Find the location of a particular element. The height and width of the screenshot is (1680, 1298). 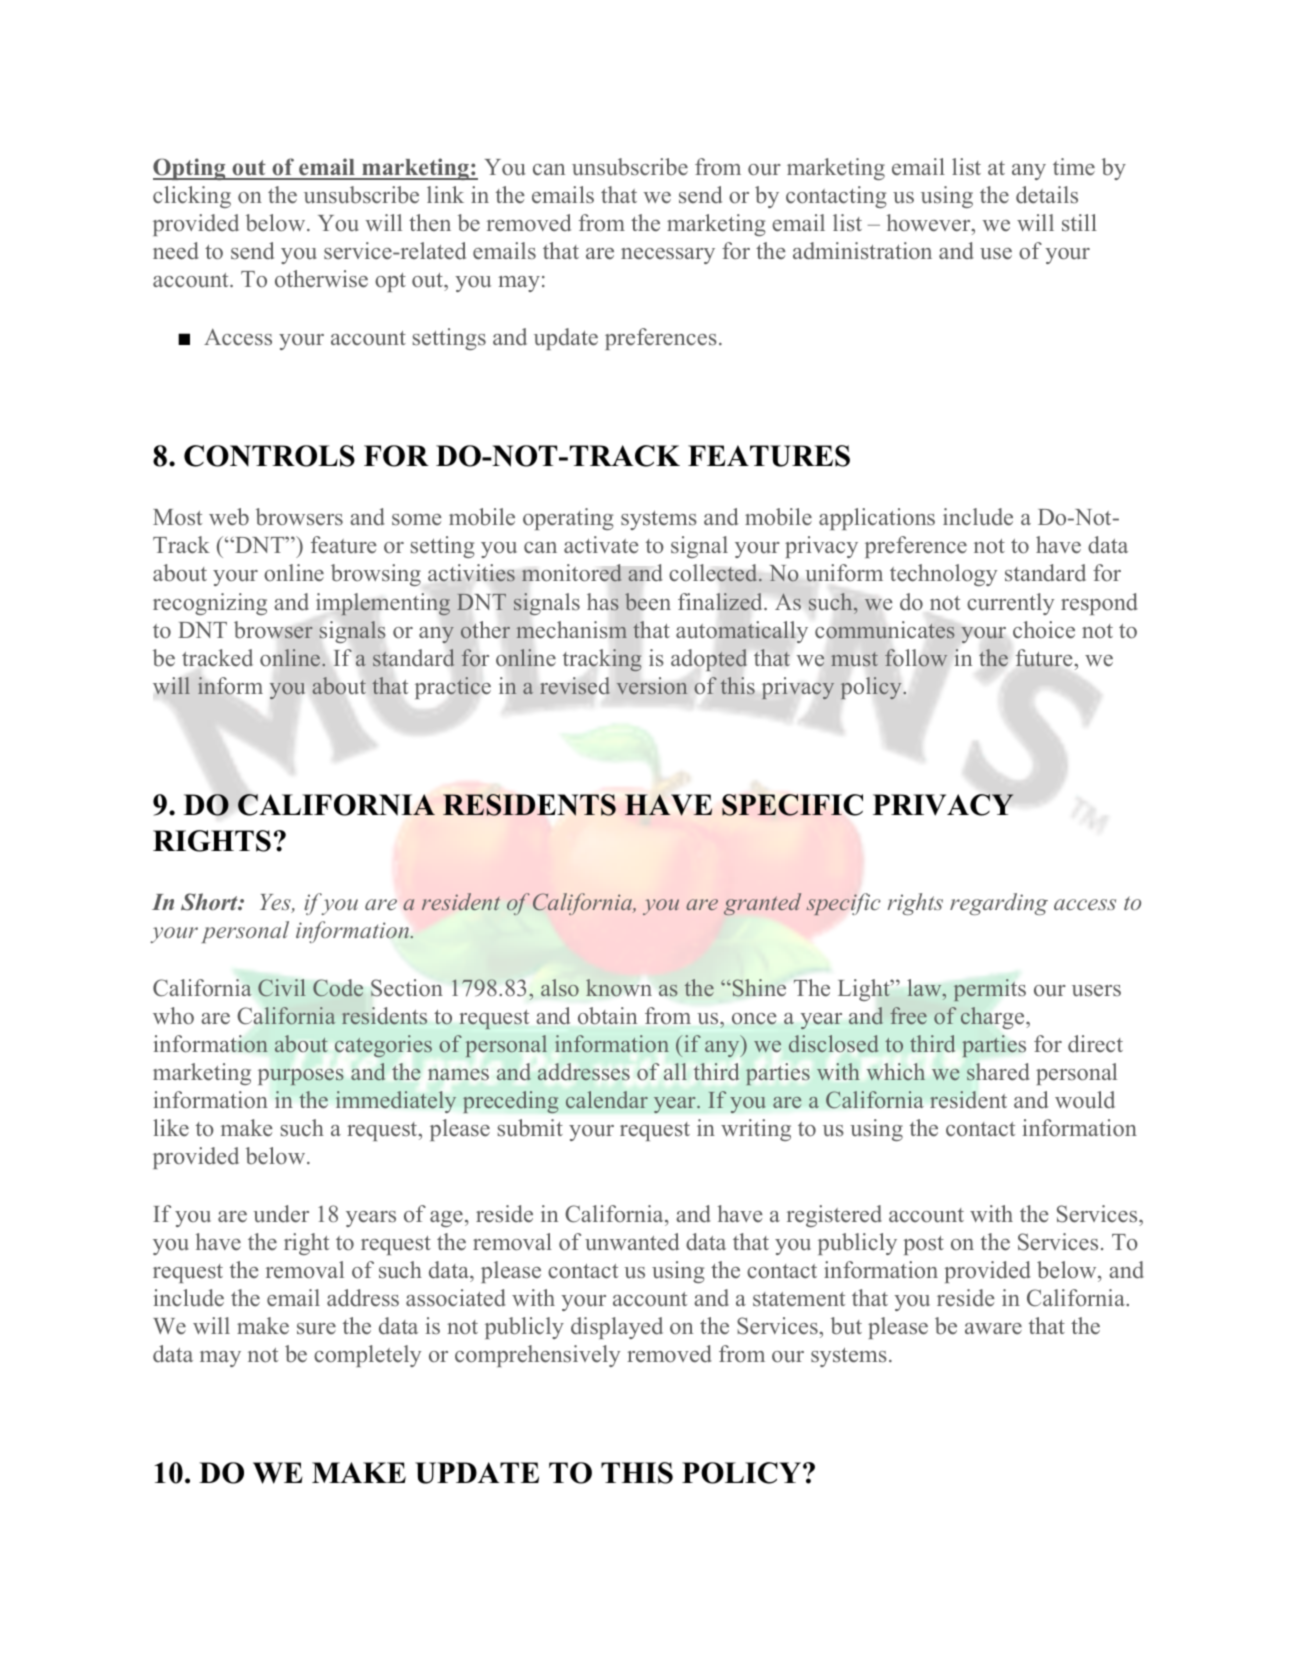

clicking is located at coordinates (192, 197).
